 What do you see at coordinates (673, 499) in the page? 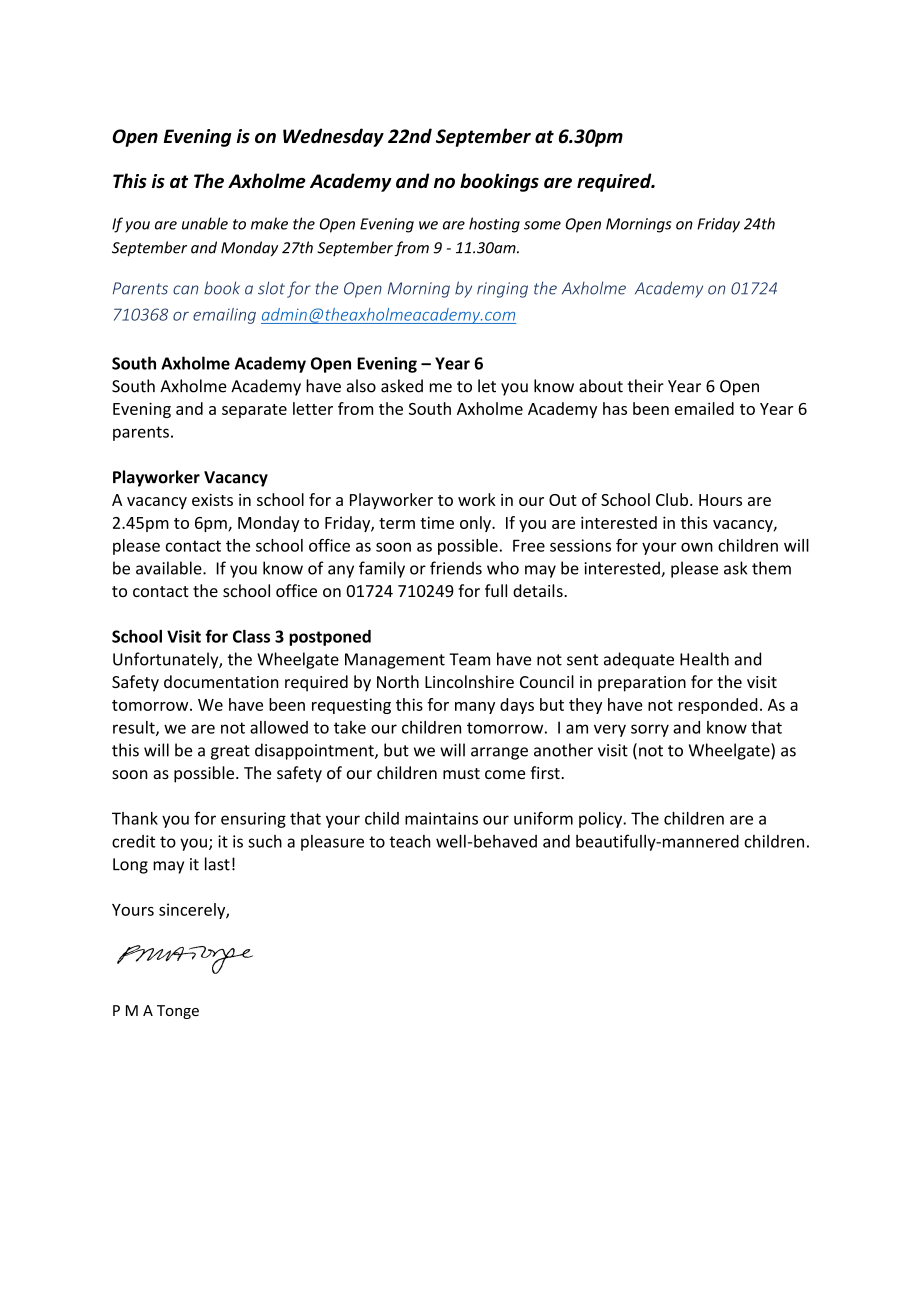
I see `Club` at bounding box center [673, 499].
